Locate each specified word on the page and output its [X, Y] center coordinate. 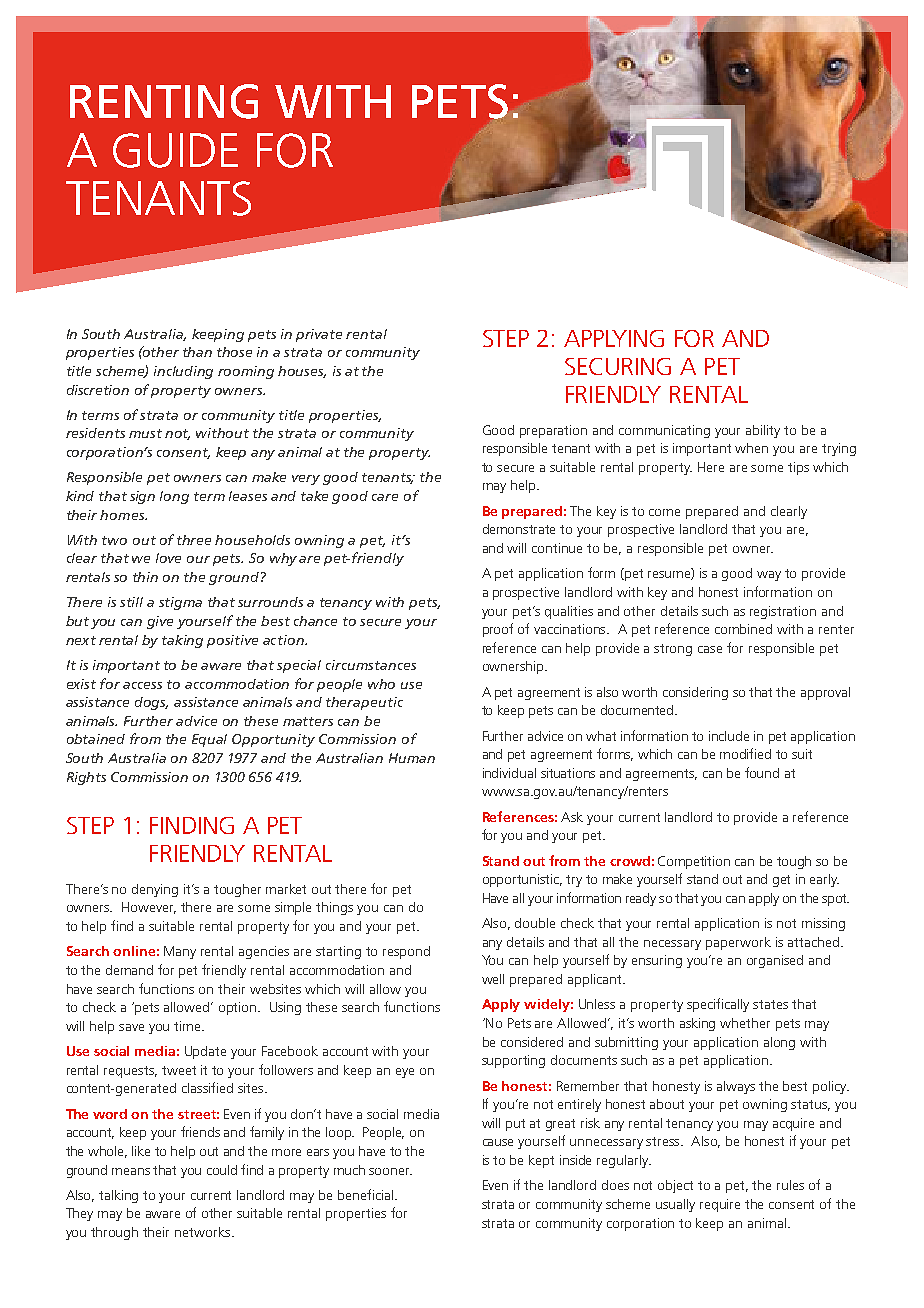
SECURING [618, 366]
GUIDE [175, 150]
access [142, 685]
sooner [390, 1171]
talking [118, 1196]
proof [498, 630]
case [710, 649]
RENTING [164, 101]
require [720, 1205]
